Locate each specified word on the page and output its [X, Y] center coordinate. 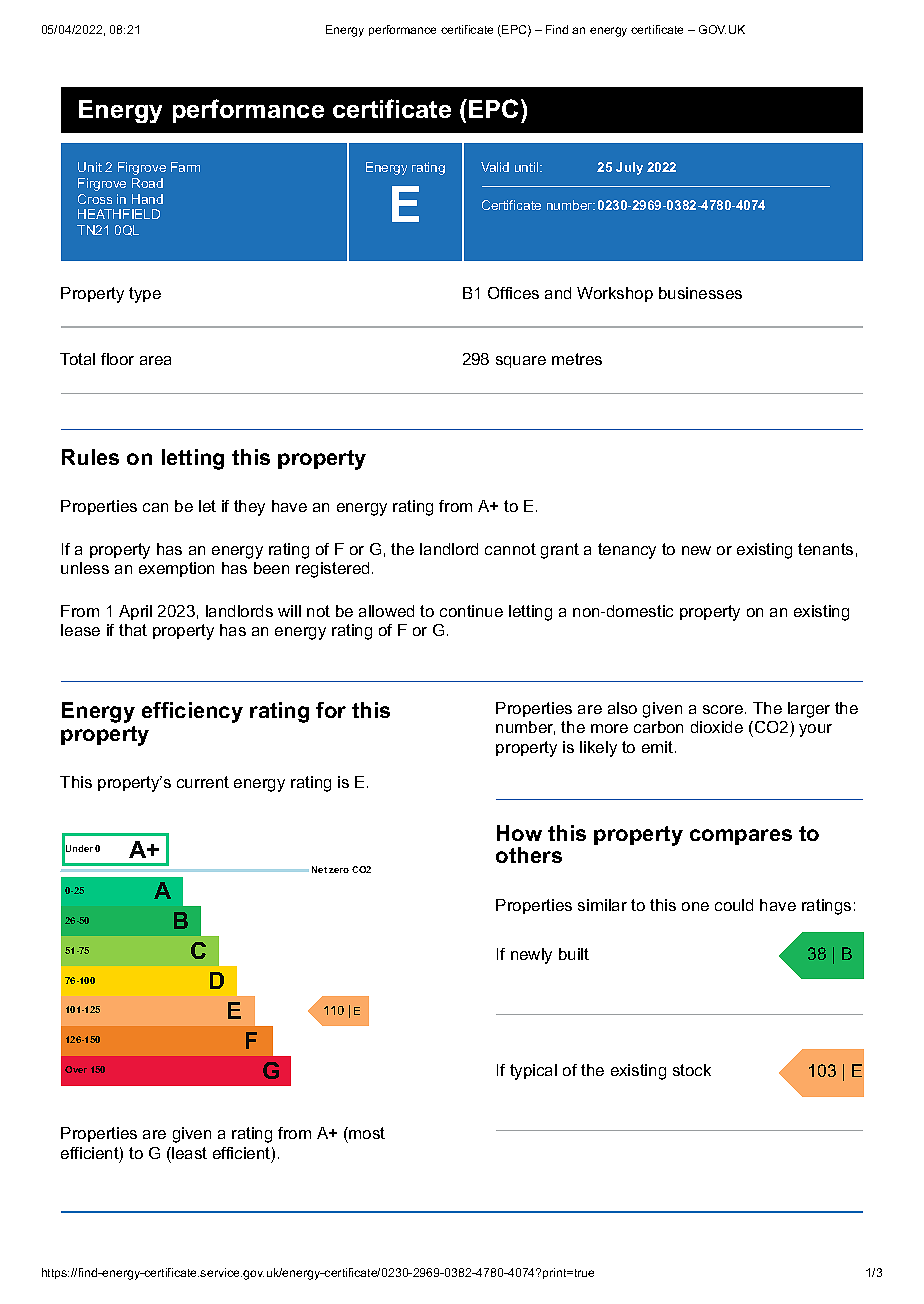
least [188, 1153]
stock [692, 1070]
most [366, 1133]
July [629, 168]
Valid [495, 167]
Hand [147, 199]
